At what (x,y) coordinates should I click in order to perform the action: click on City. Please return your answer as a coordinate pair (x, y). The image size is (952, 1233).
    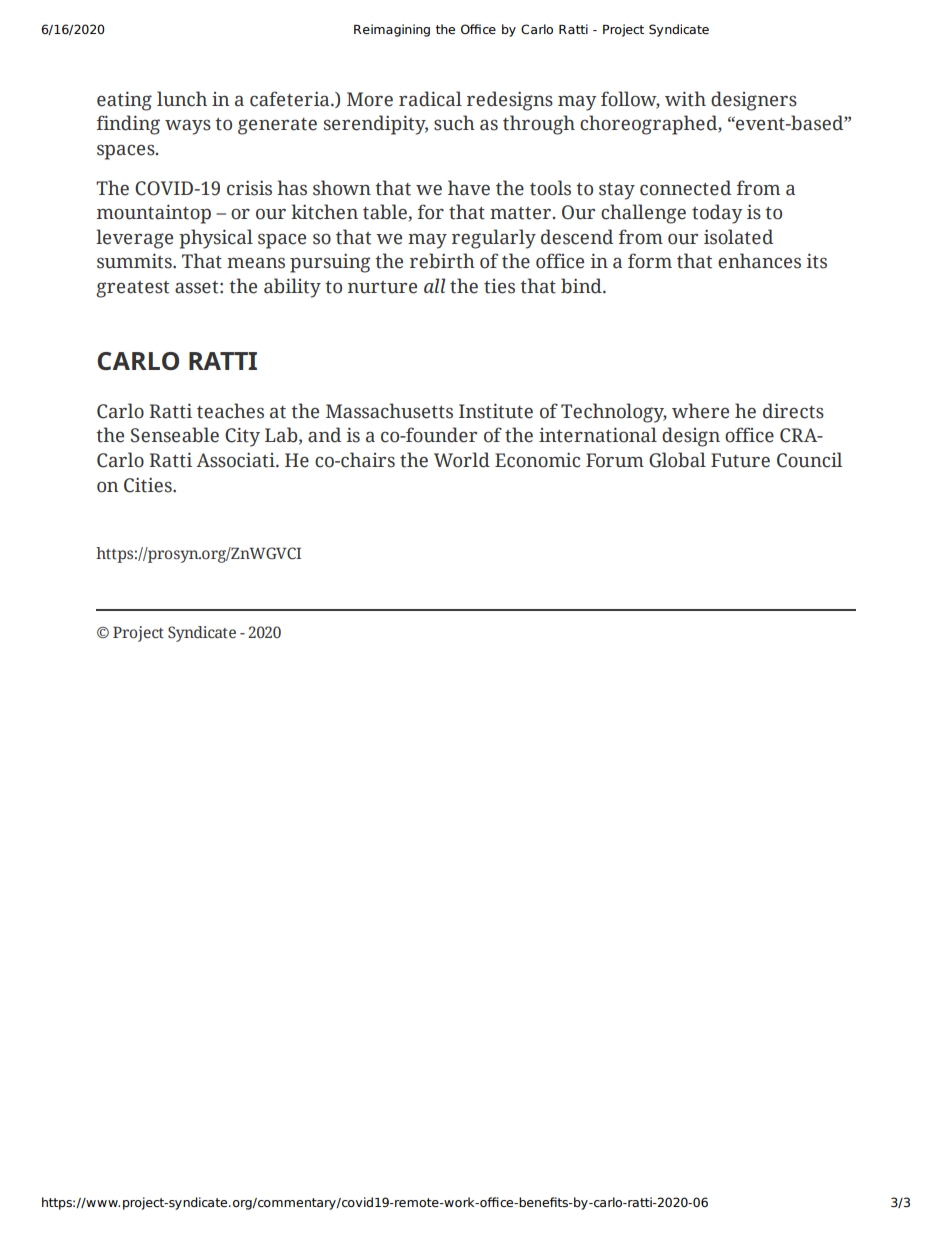
    Looking at the image, I should click on (242, 437).
